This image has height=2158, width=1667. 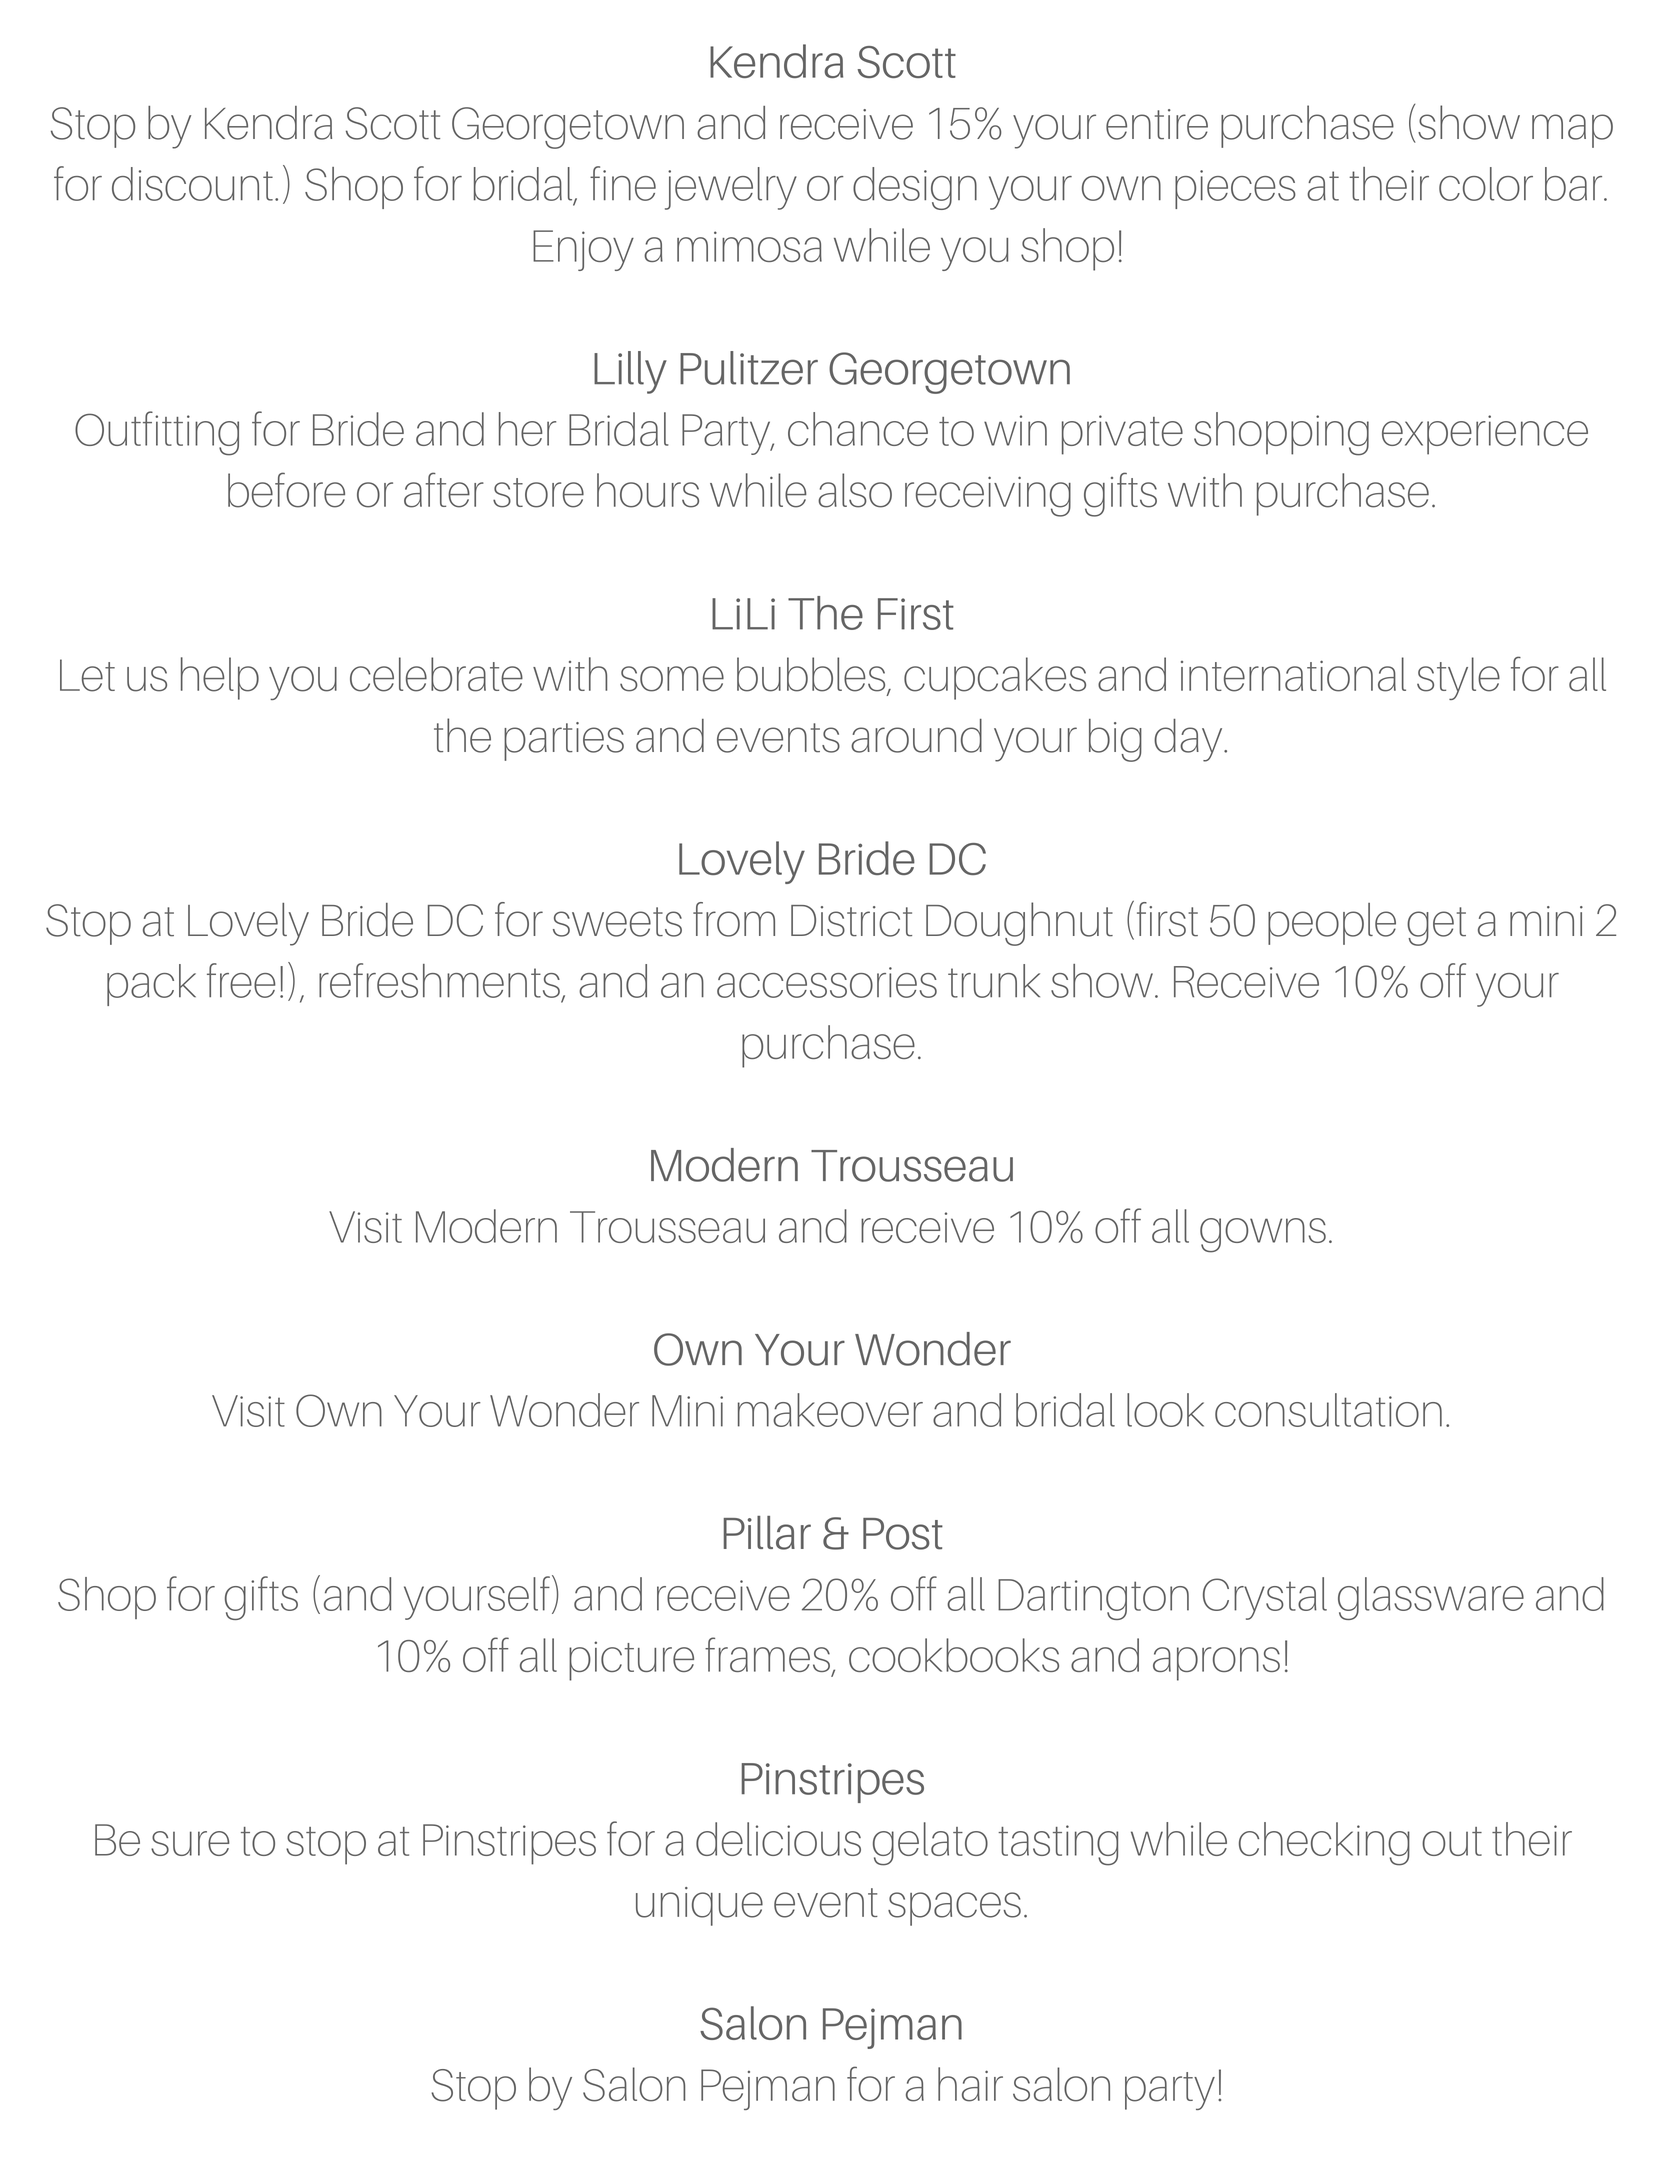 I want to click on experience, so click(x=1485, y=435).
